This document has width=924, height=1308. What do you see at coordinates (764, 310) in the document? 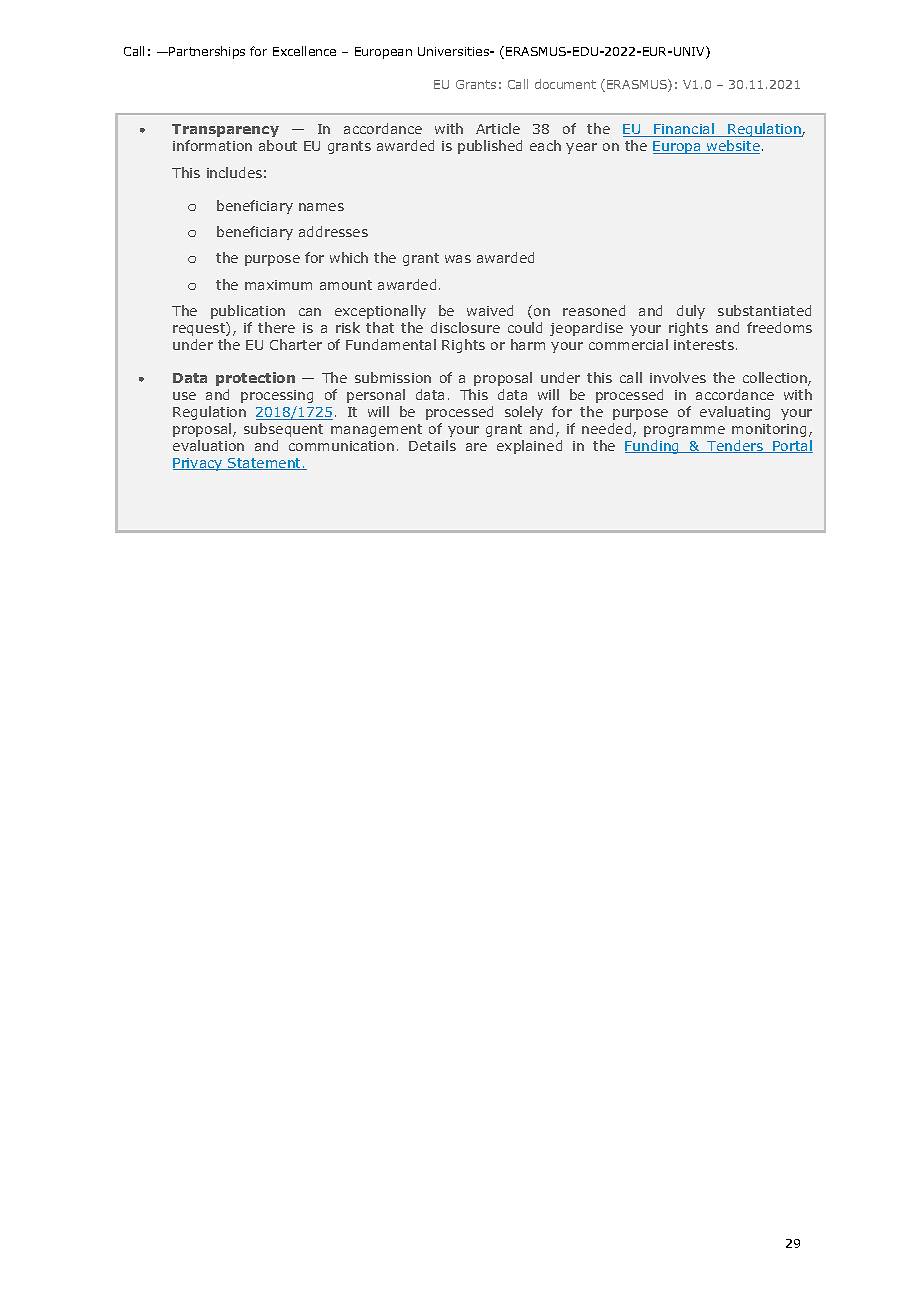
I see `substantiated` at bounding box center [764, 310].
